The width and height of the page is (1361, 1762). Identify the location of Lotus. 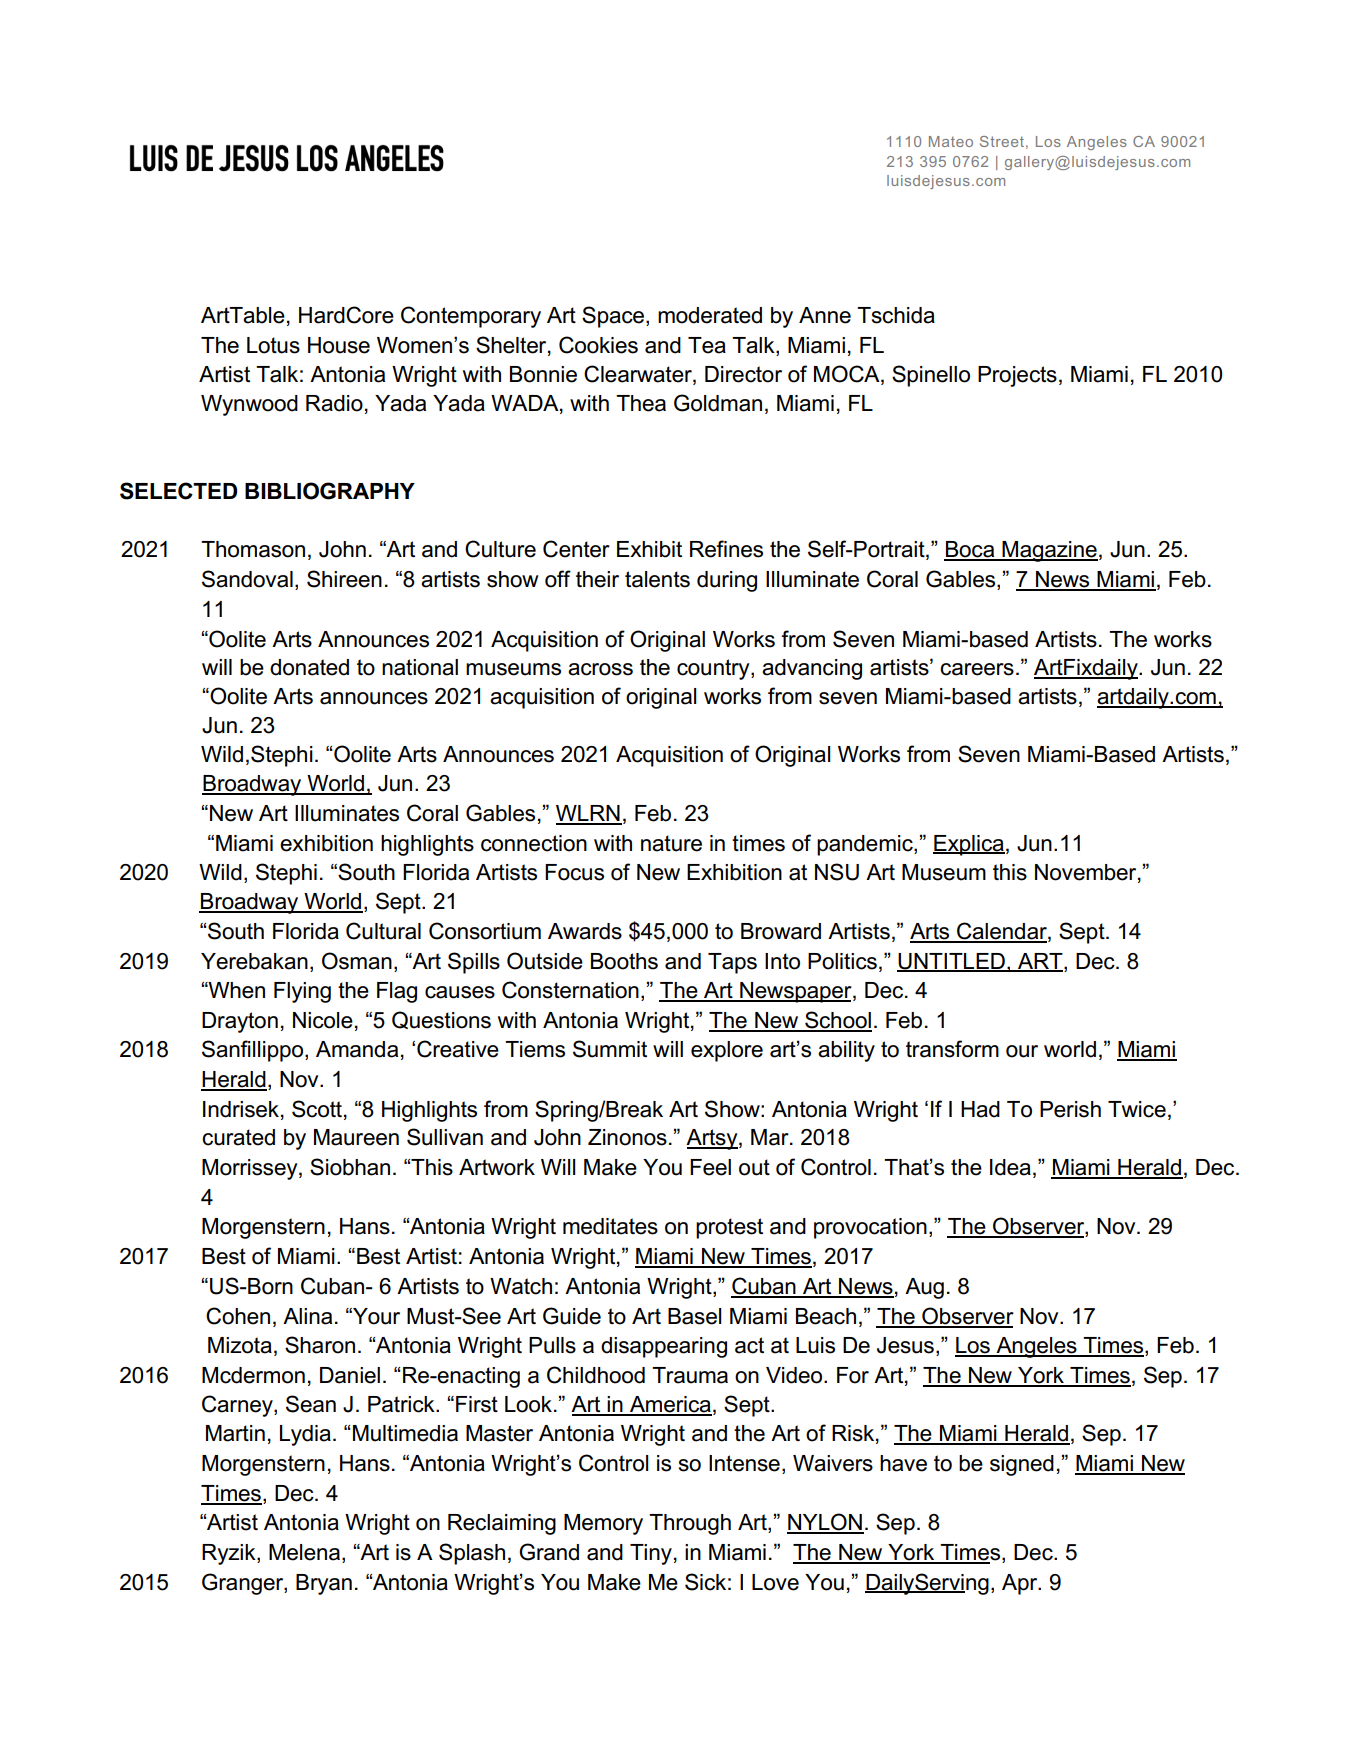
(273, 345).
